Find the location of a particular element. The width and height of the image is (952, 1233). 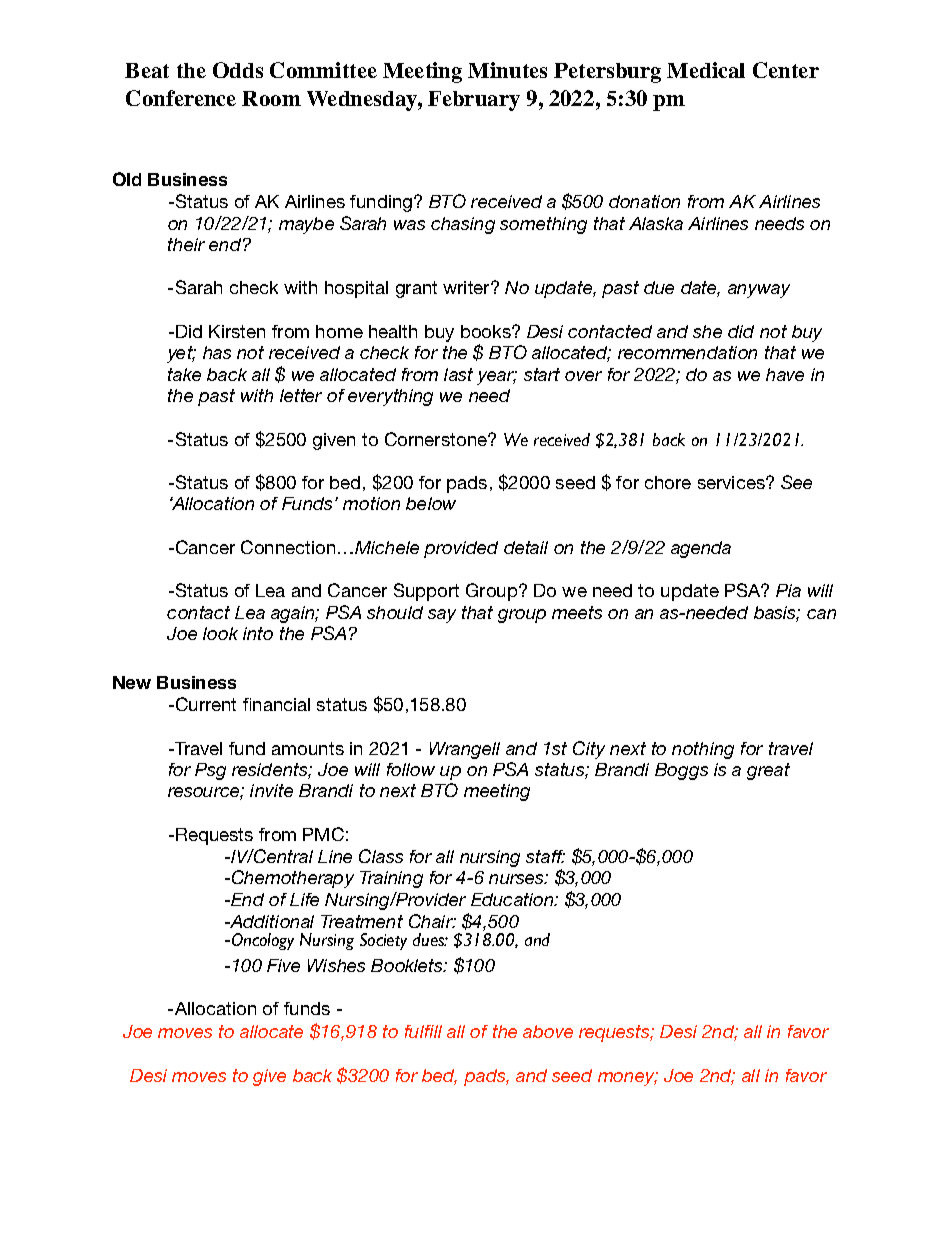

recommendation is located at coordinates (687, 352).
